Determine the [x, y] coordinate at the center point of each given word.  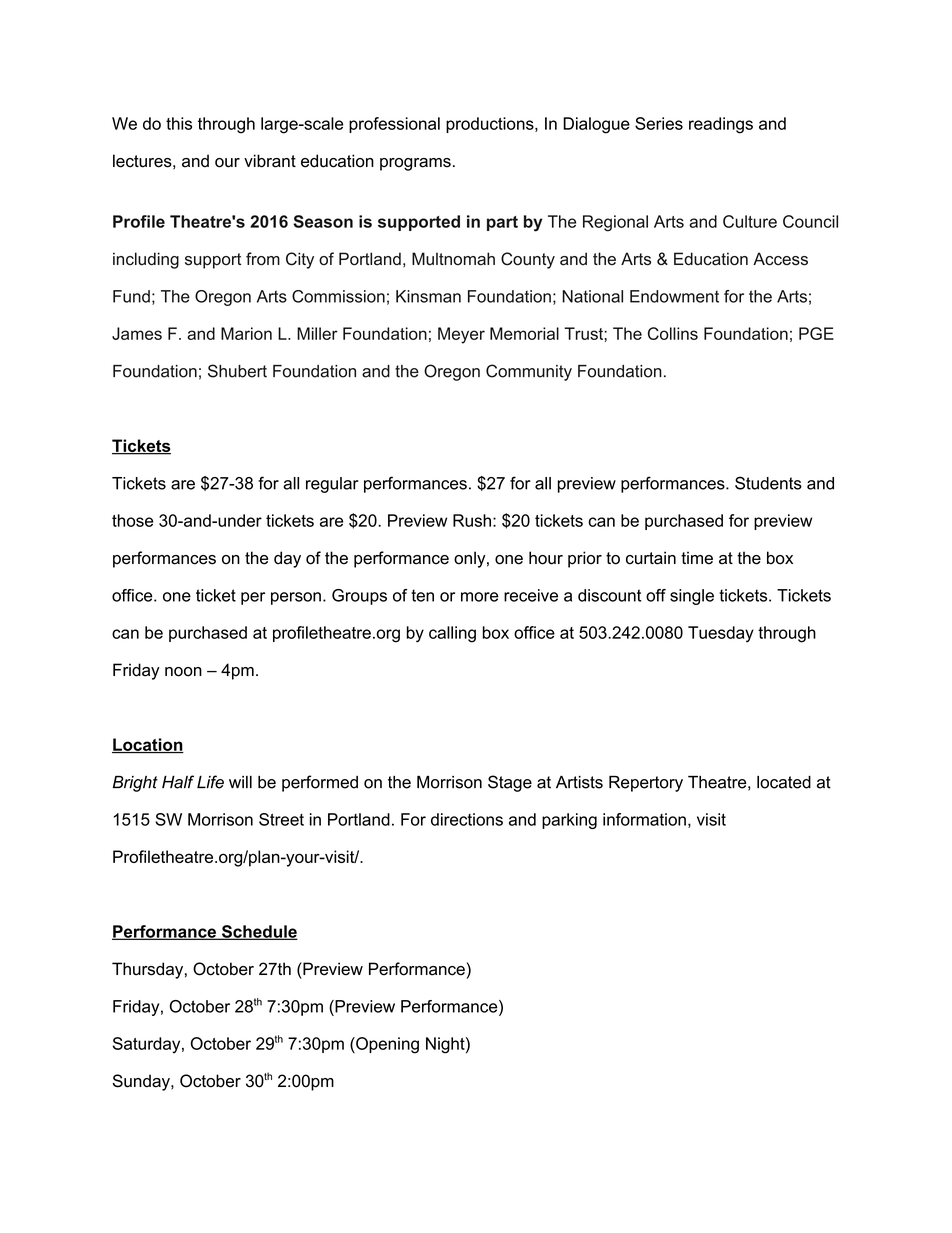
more [480, 597]
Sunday [142, 1082]
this [179, 123]
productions [491, 125]
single [692, 597]
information [644, 819]
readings [721, 125]
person [296, 598]
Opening [386, 1045]
